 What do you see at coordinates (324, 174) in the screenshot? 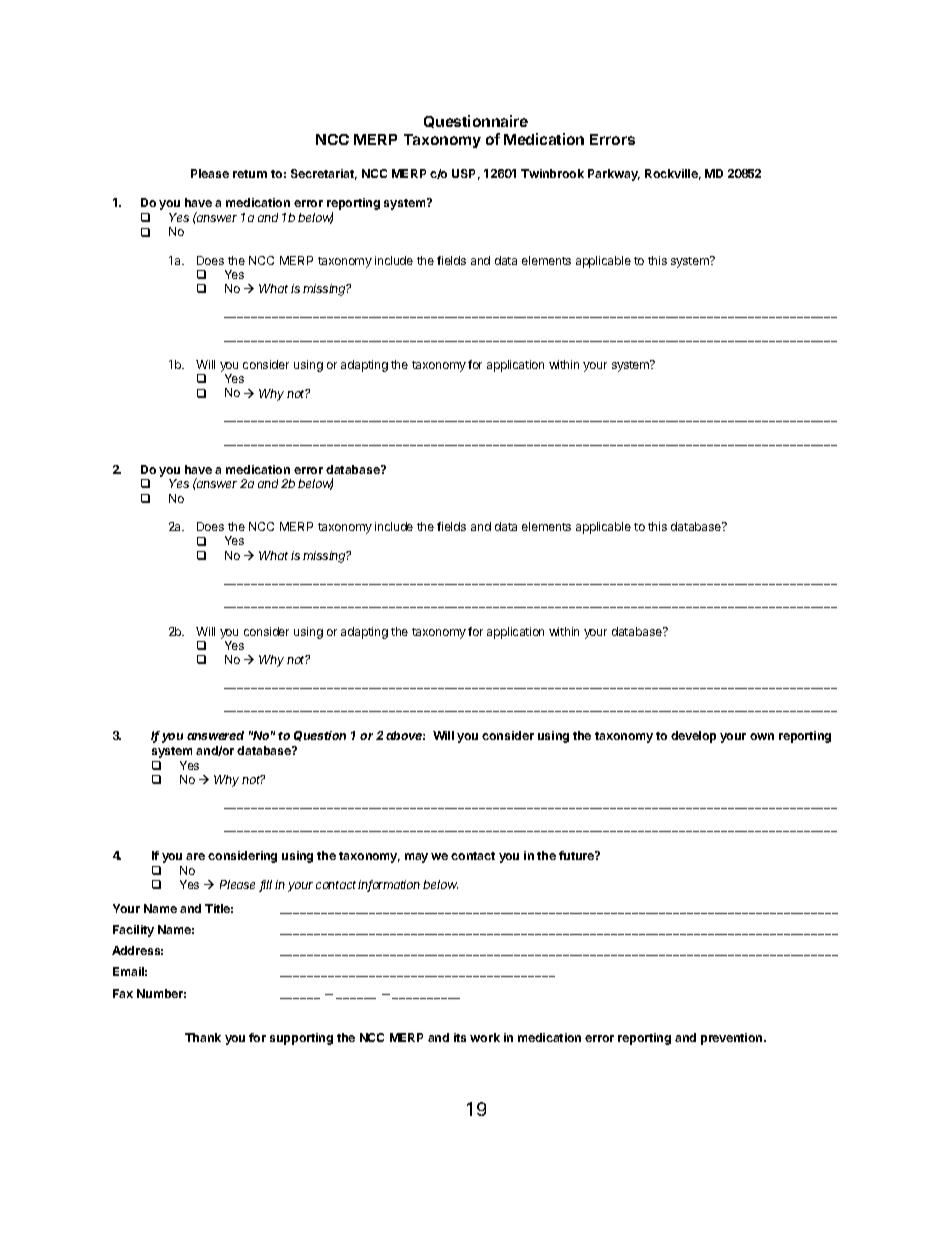
I see `Secretariat` at bounding box center [324, 174].
